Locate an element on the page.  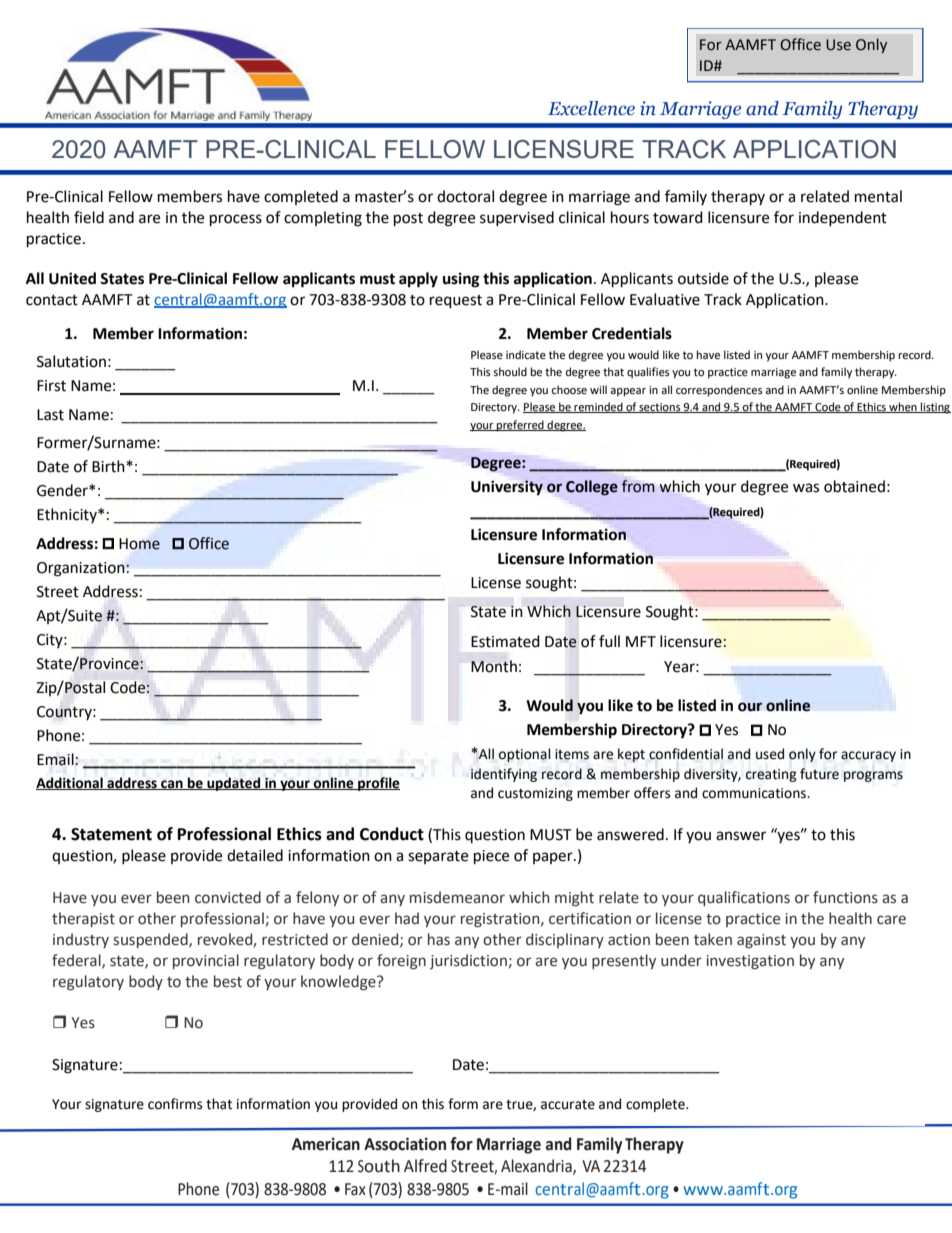
should is located at coordinates (510, 371).
